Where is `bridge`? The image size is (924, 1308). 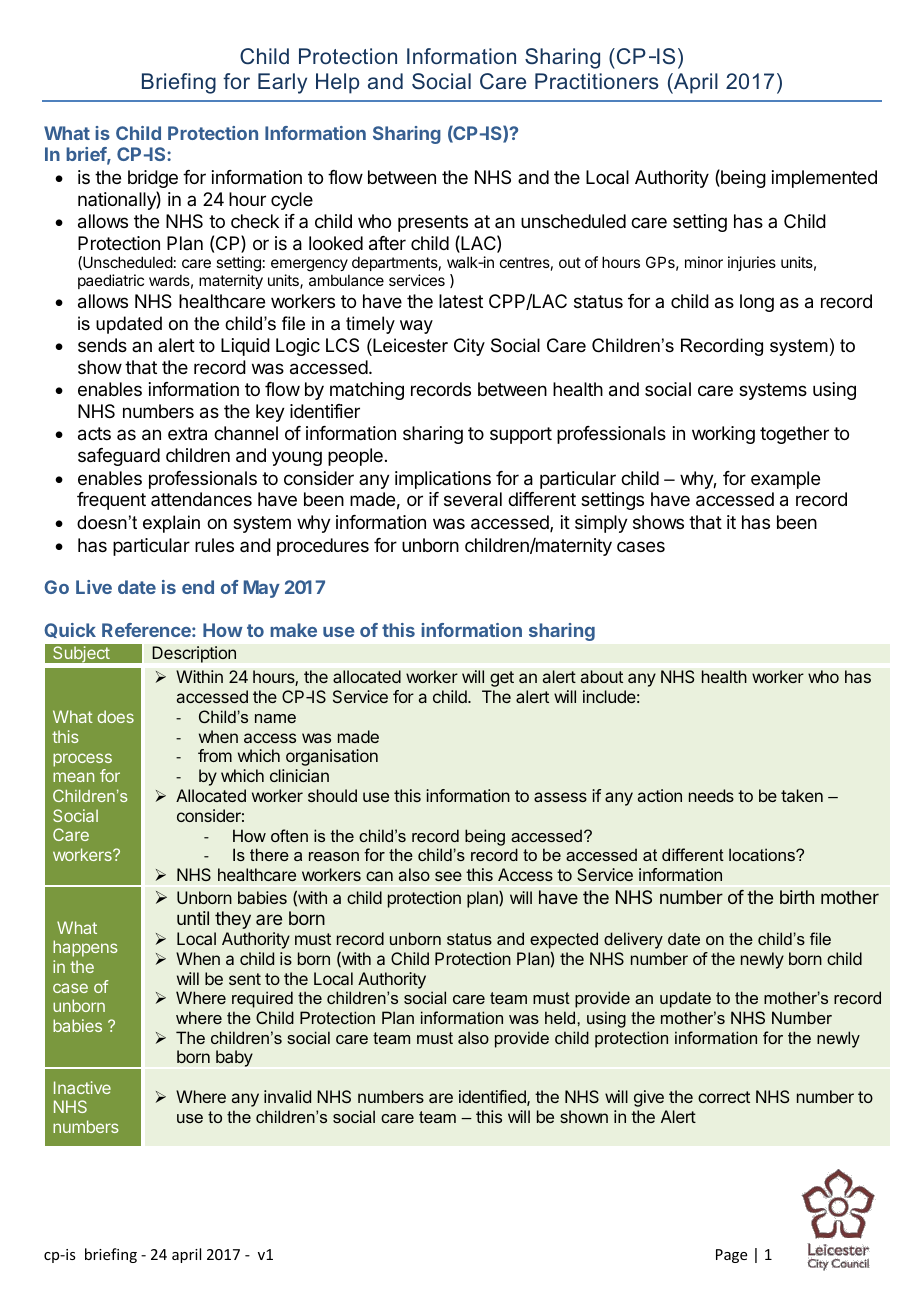
bridge is located at coordinates (153, 179).
